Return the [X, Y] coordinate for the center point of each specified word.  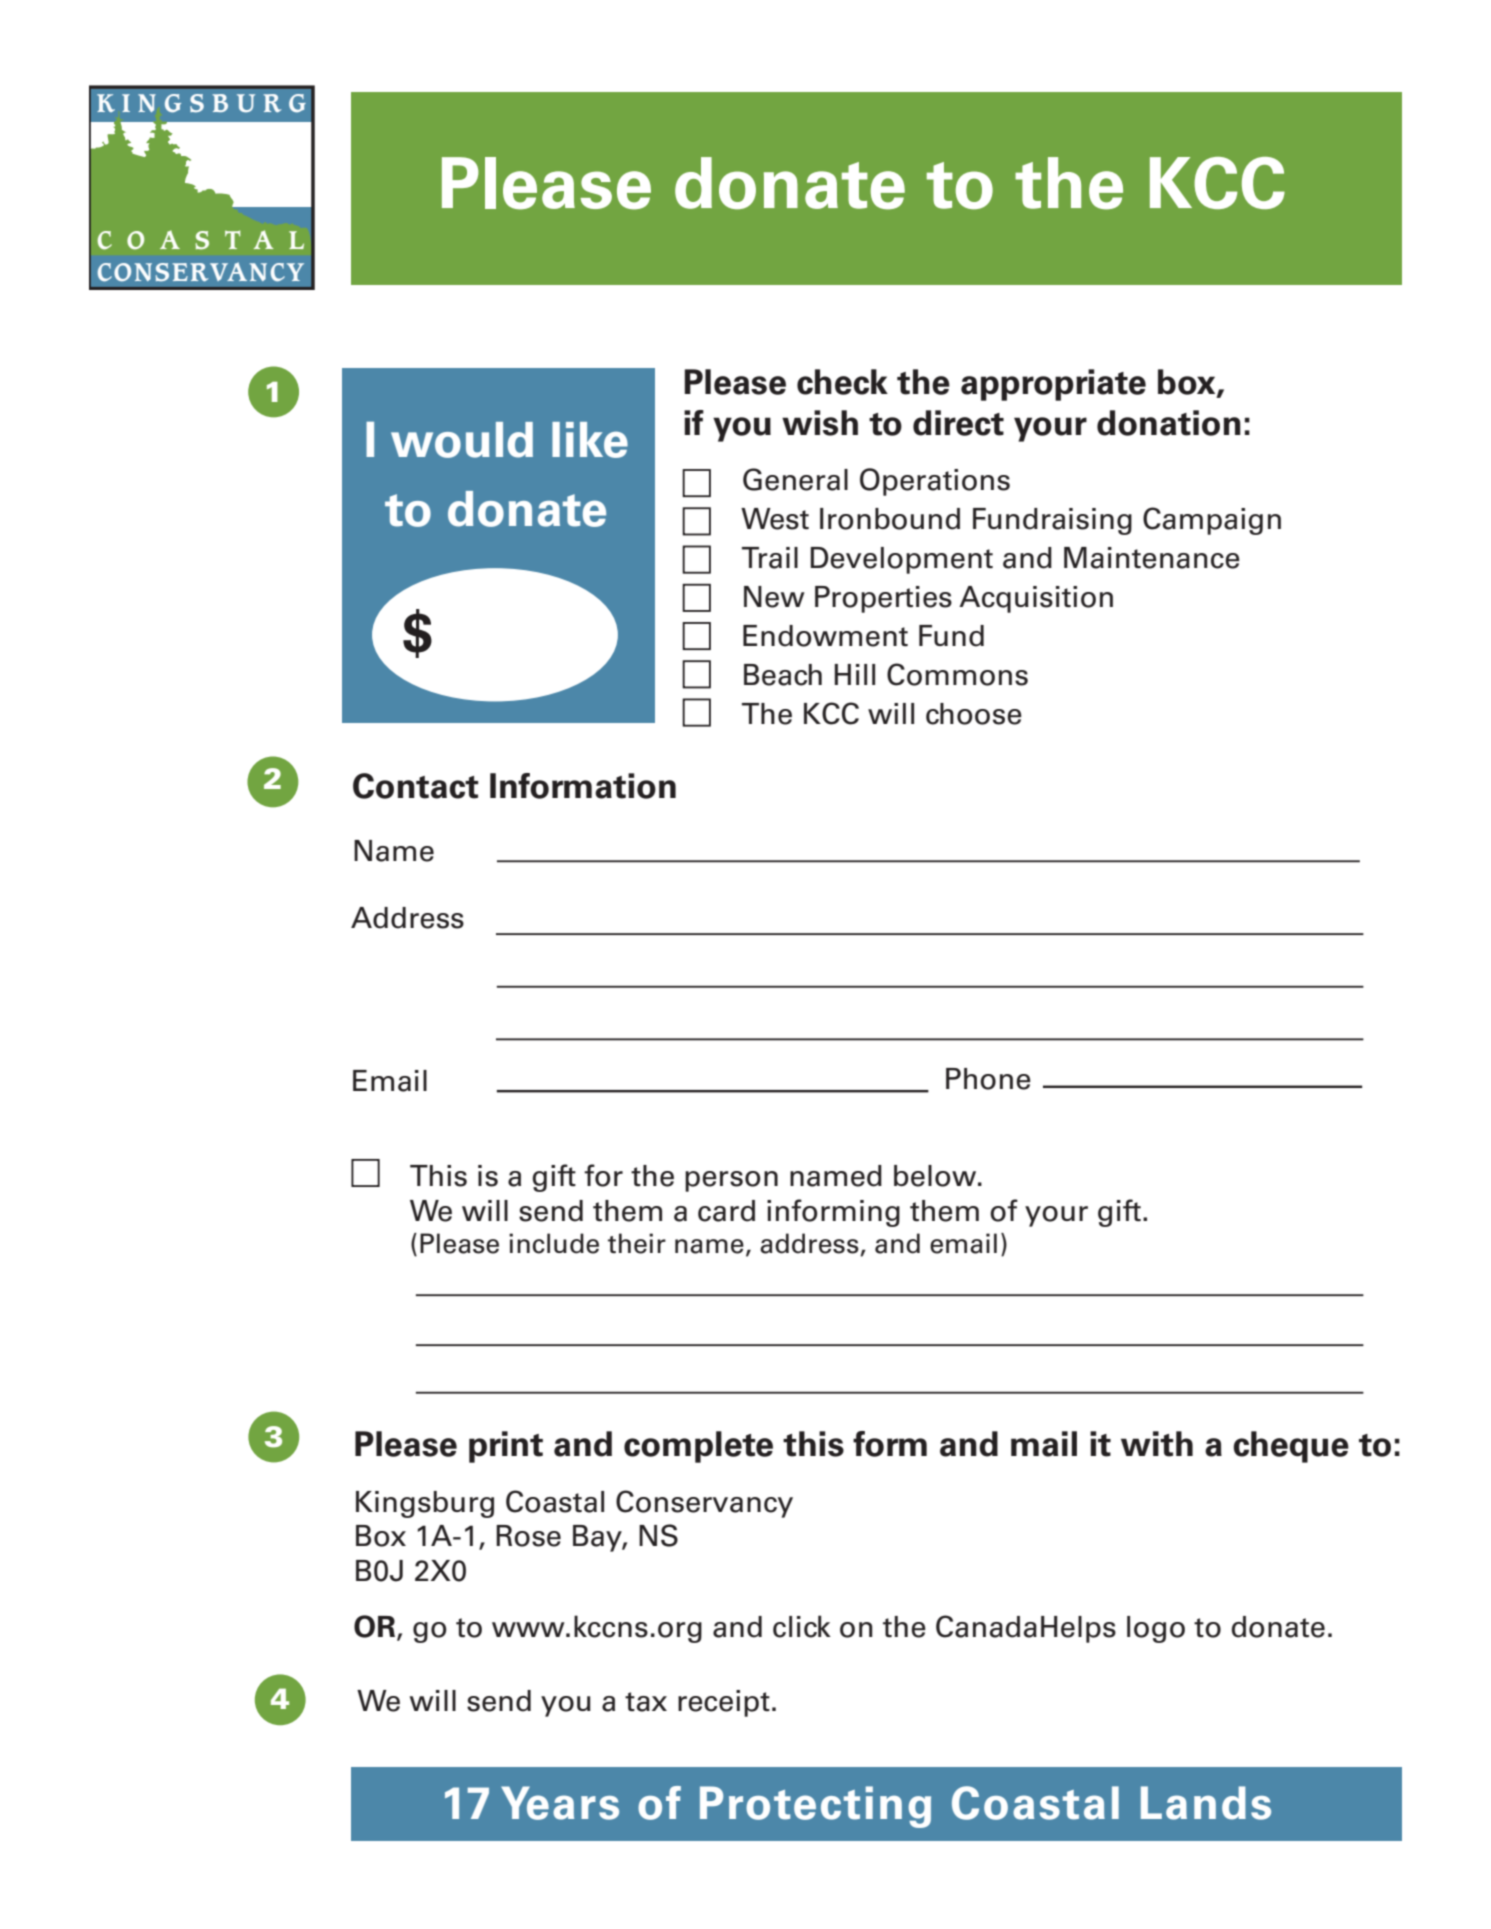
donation [1169, 423]
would [462, 440]
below [936, 1176]
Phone [988, 1079]
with [1157, 1444]
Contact [416, 786]
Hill [854, 674]
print [506, 1447]
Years [560, 1803]
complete [698, 1447]
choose [974, 714]
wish [820, 423]
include [554, 1243]
